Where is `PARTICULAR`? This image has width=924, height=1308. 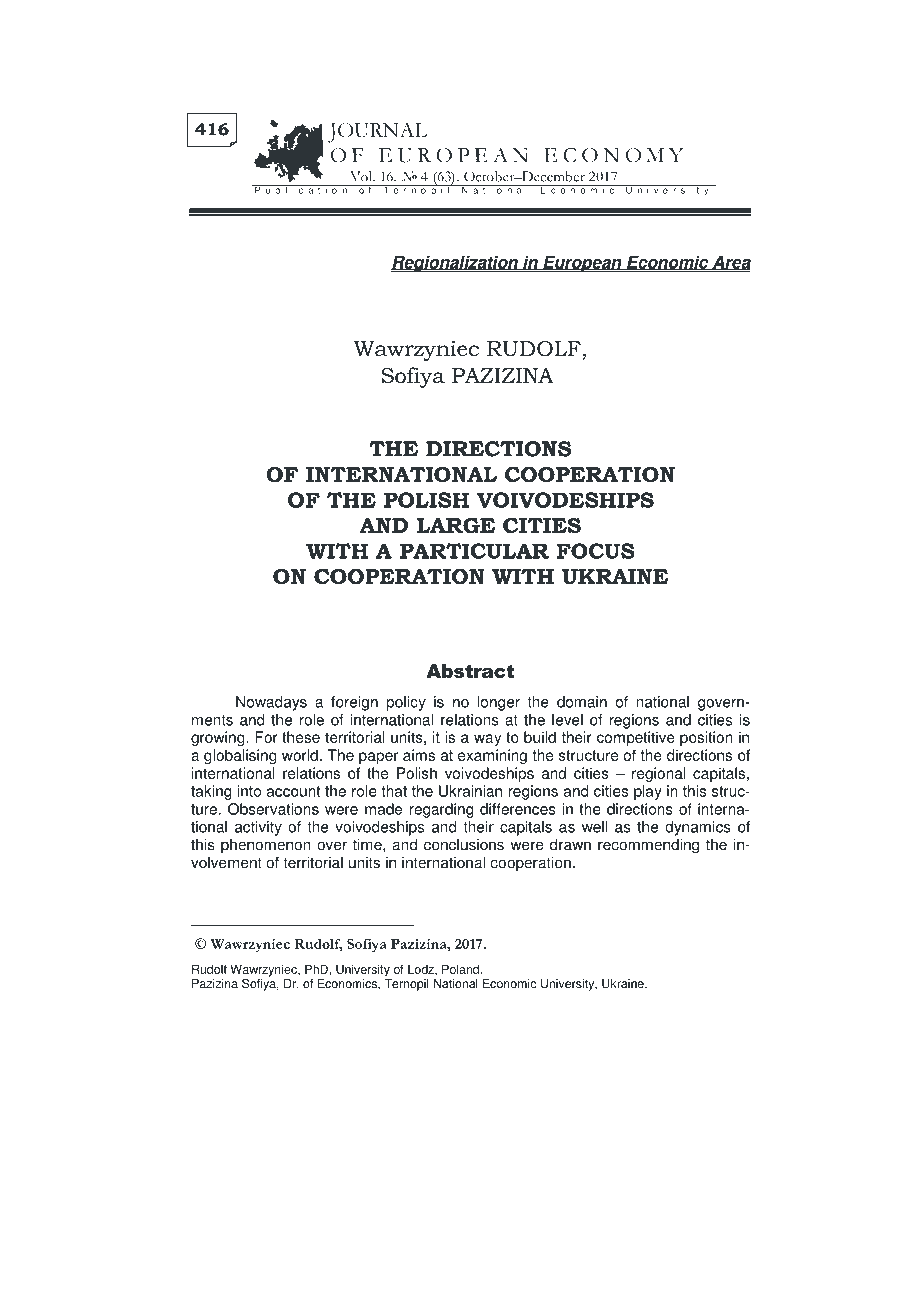 PARTICULAR is located at coordinates (474, 551).
